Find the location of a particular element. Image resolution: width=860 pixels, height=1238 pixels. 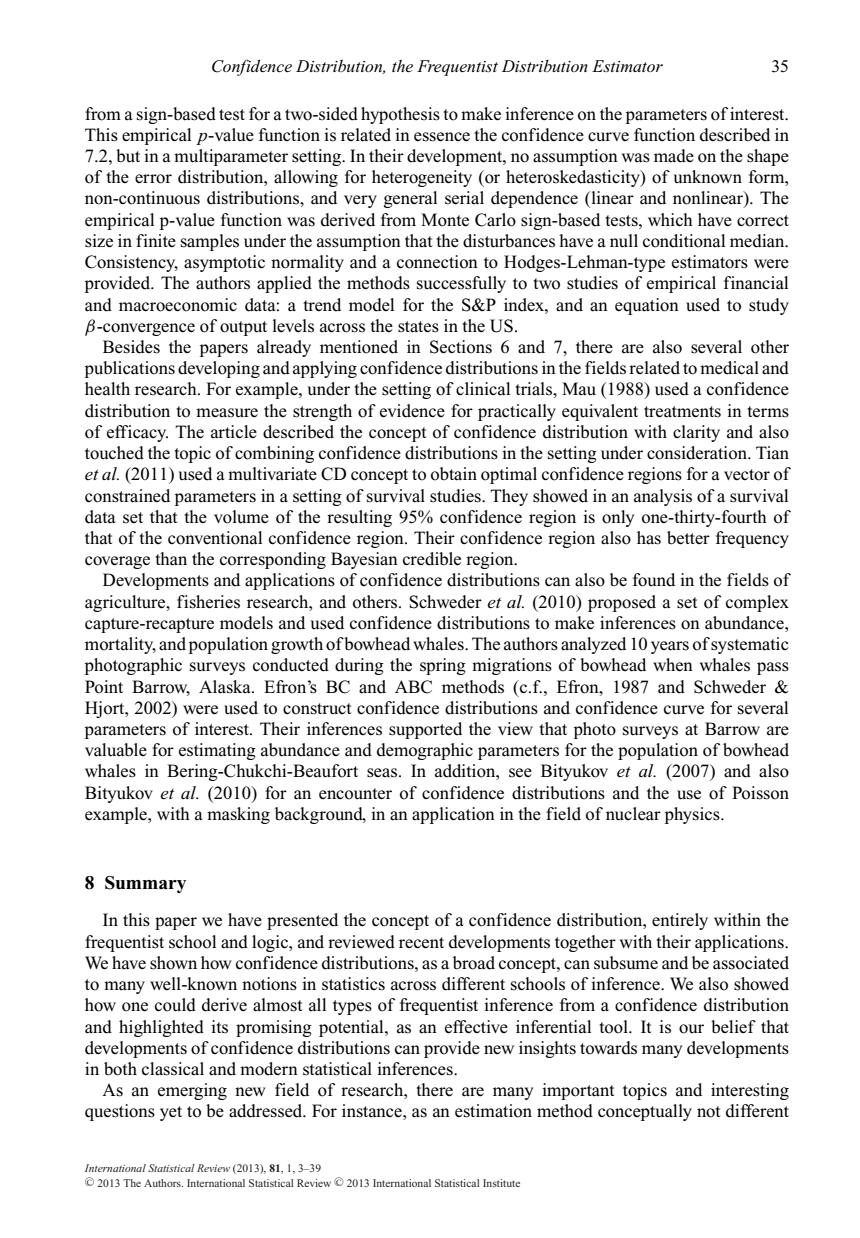

yet is located at coordinates (171, 1113).
